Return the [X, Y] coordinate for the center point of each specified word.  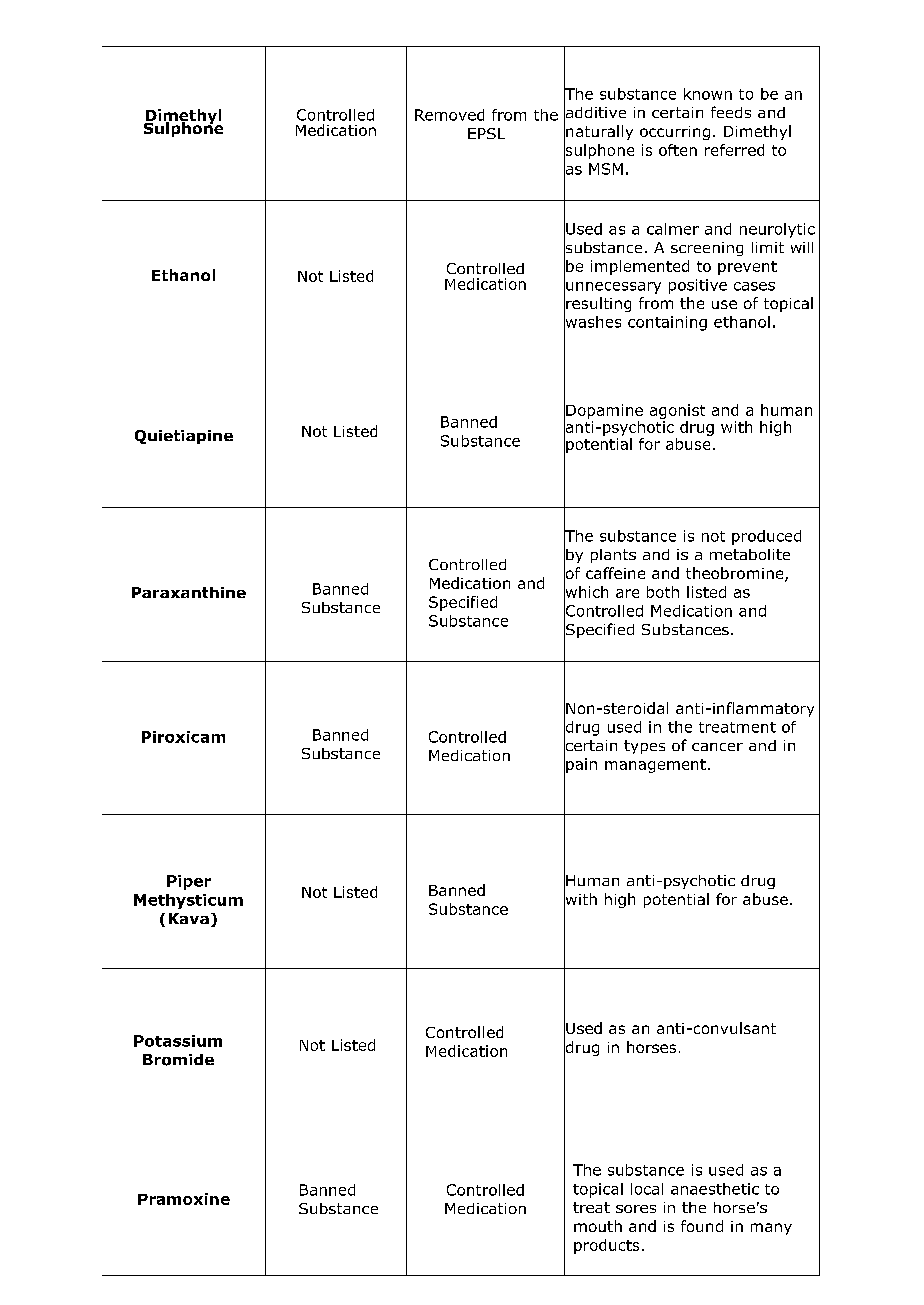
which [586, 592]
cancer [717, 747]
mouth [598, 1226]
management [655, 766]
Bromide [178, 1060]
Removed [449, 115]
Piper [189, 882]
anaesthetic [715, 1189]
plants [613, 556]
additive [595, 112]
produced [766, 537]
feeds [731, 112]
